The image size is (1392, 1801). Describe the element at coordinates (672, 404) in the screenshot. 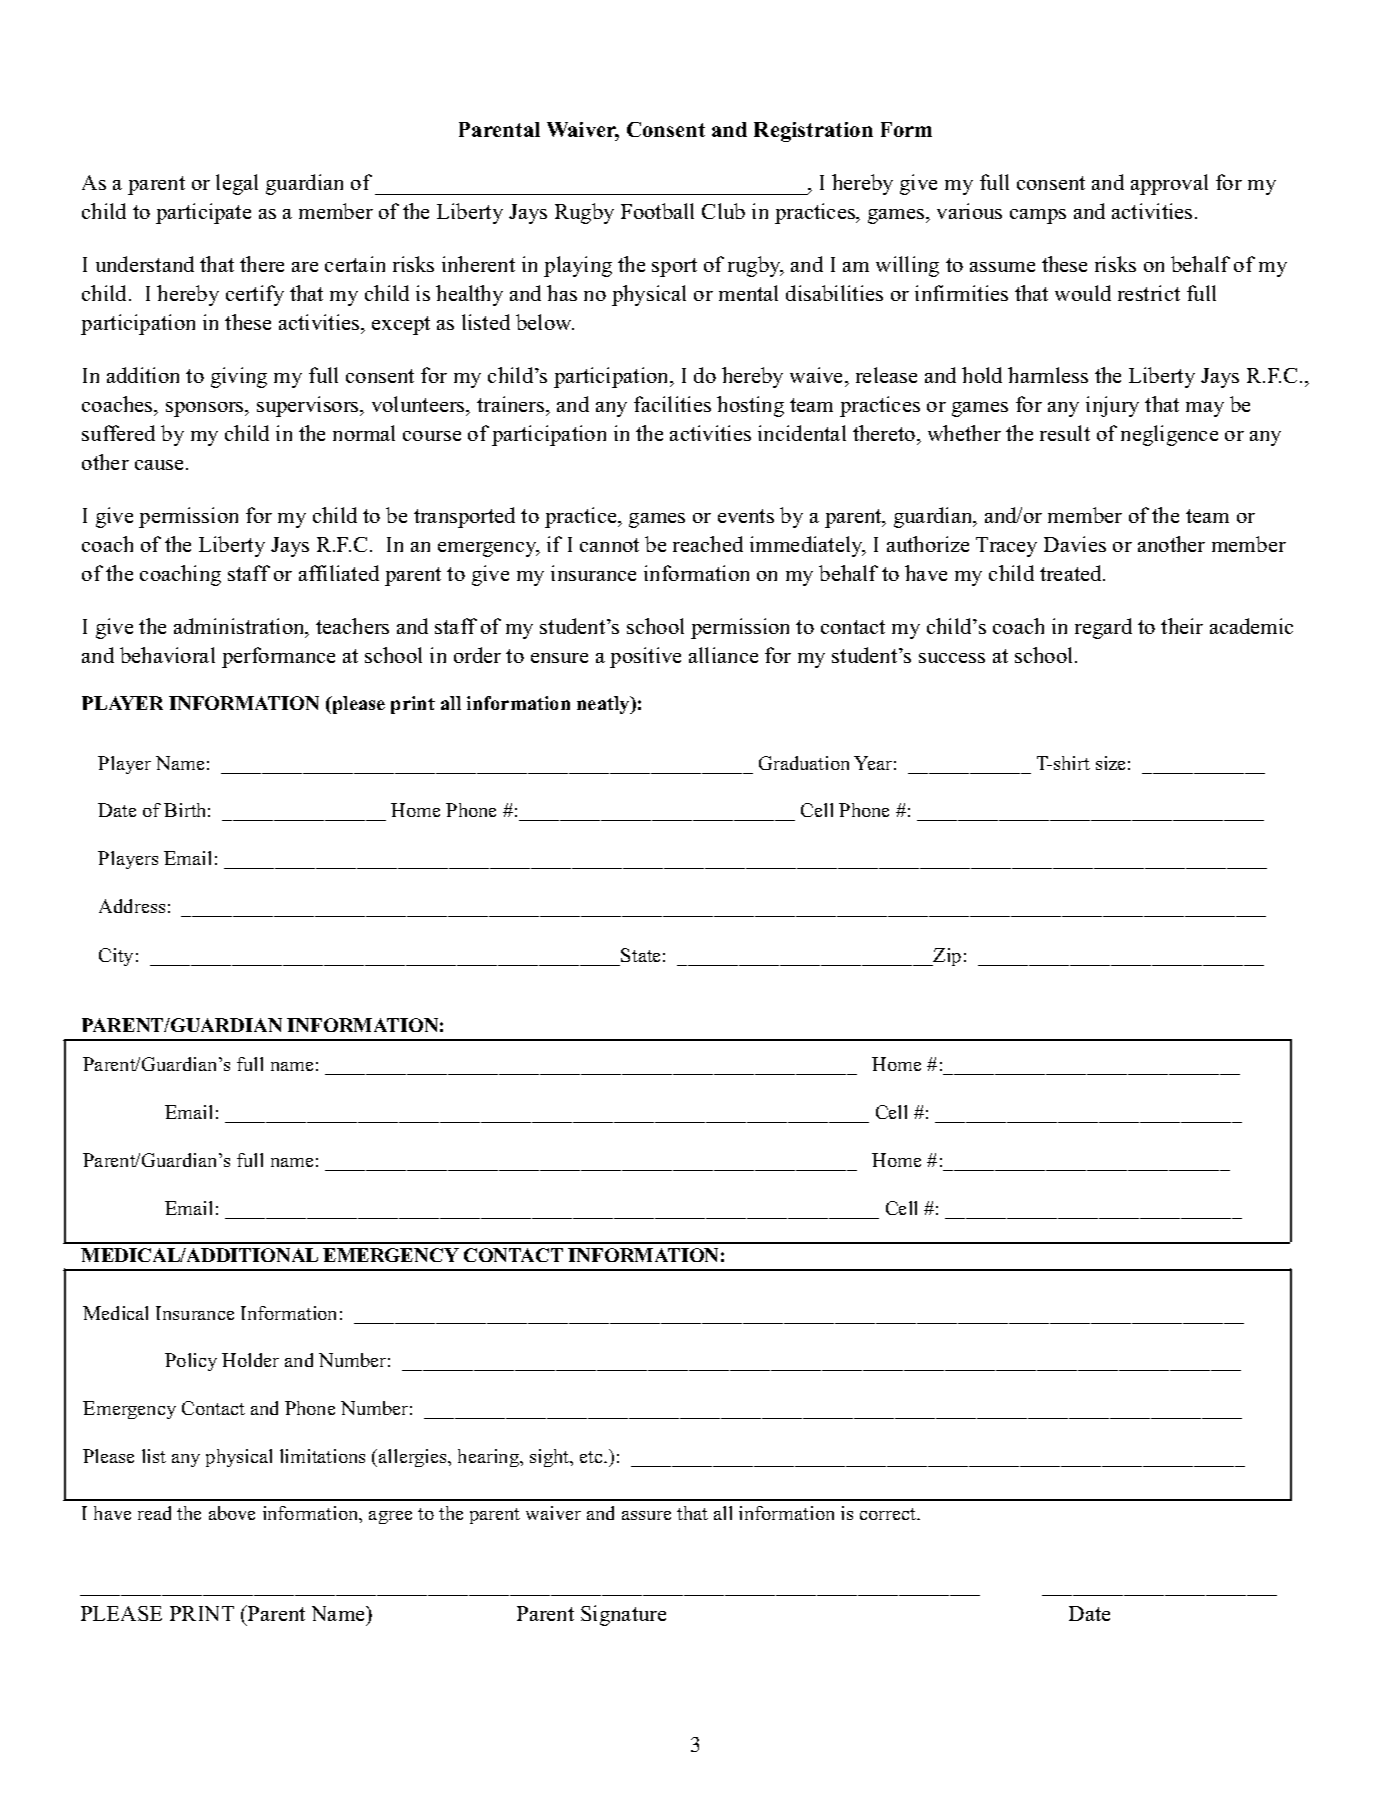

I see `facilities` at that location.
